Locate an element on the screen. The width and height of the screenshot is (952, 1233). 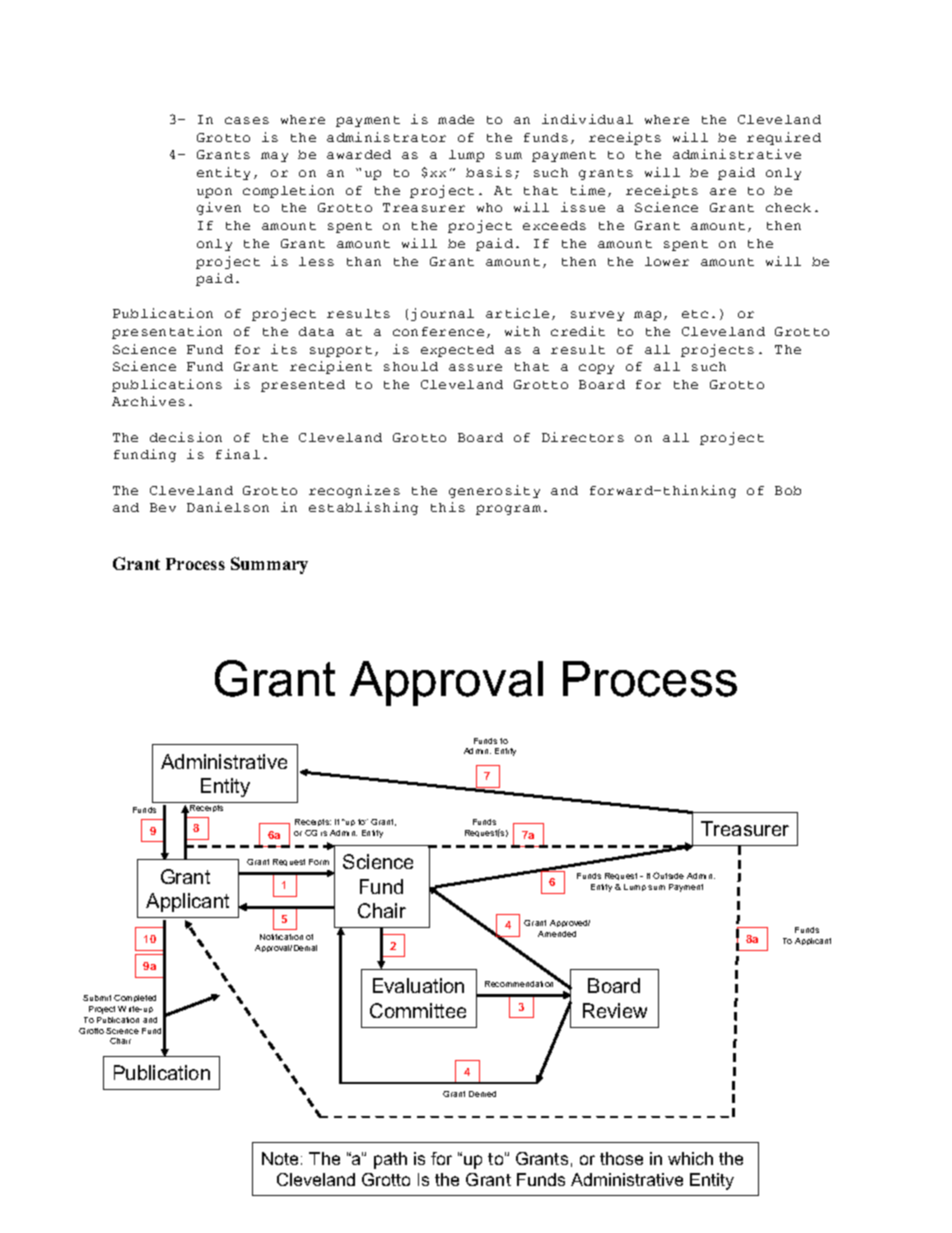
made is located at coordinates (456, 119).
